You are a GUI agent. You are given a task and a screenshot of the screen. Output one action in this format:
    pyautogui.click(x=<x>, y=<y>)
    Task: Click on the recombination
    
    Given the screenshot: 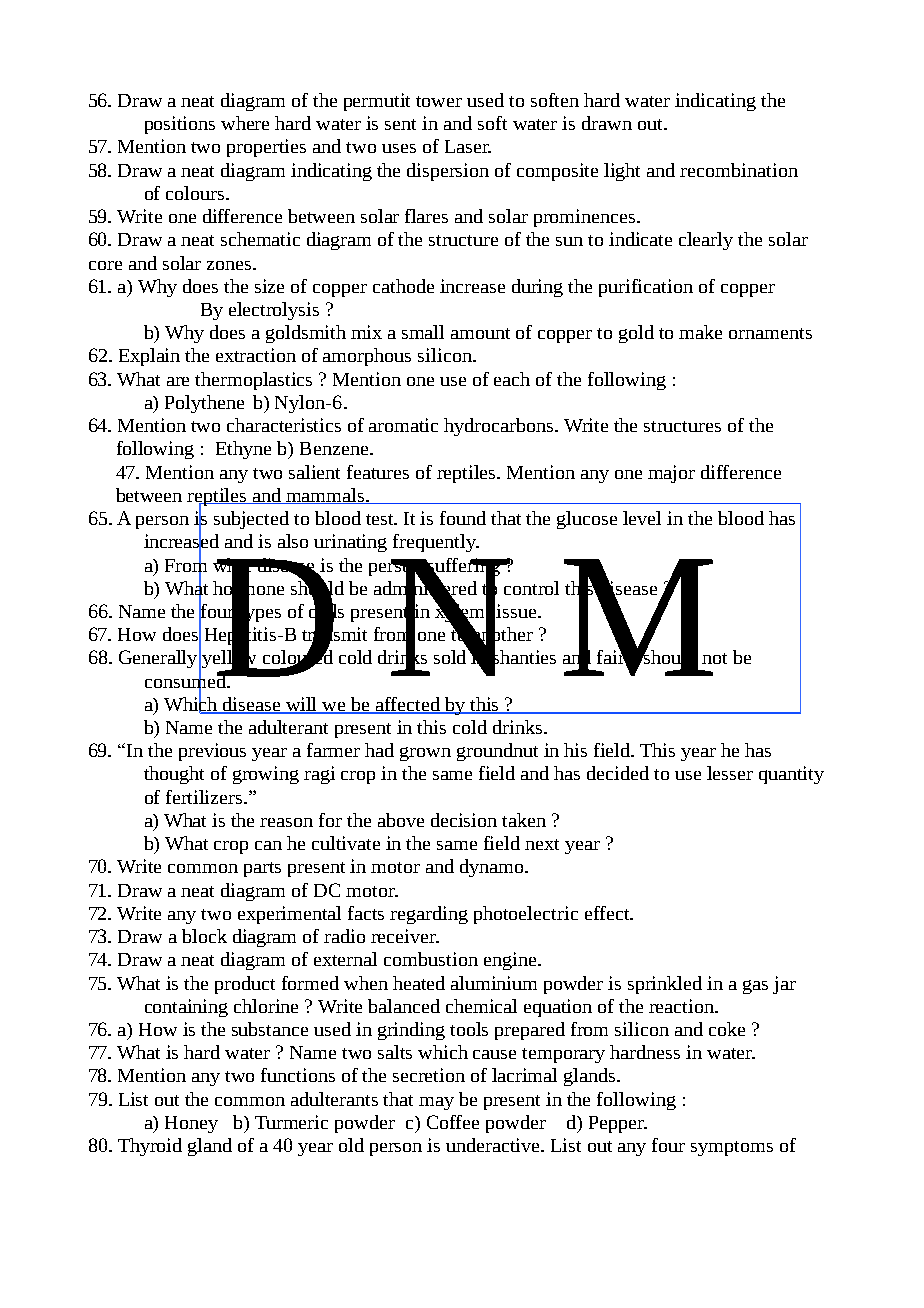 What is the action you would take?
    pyautogui.click(x=739, y=170)
